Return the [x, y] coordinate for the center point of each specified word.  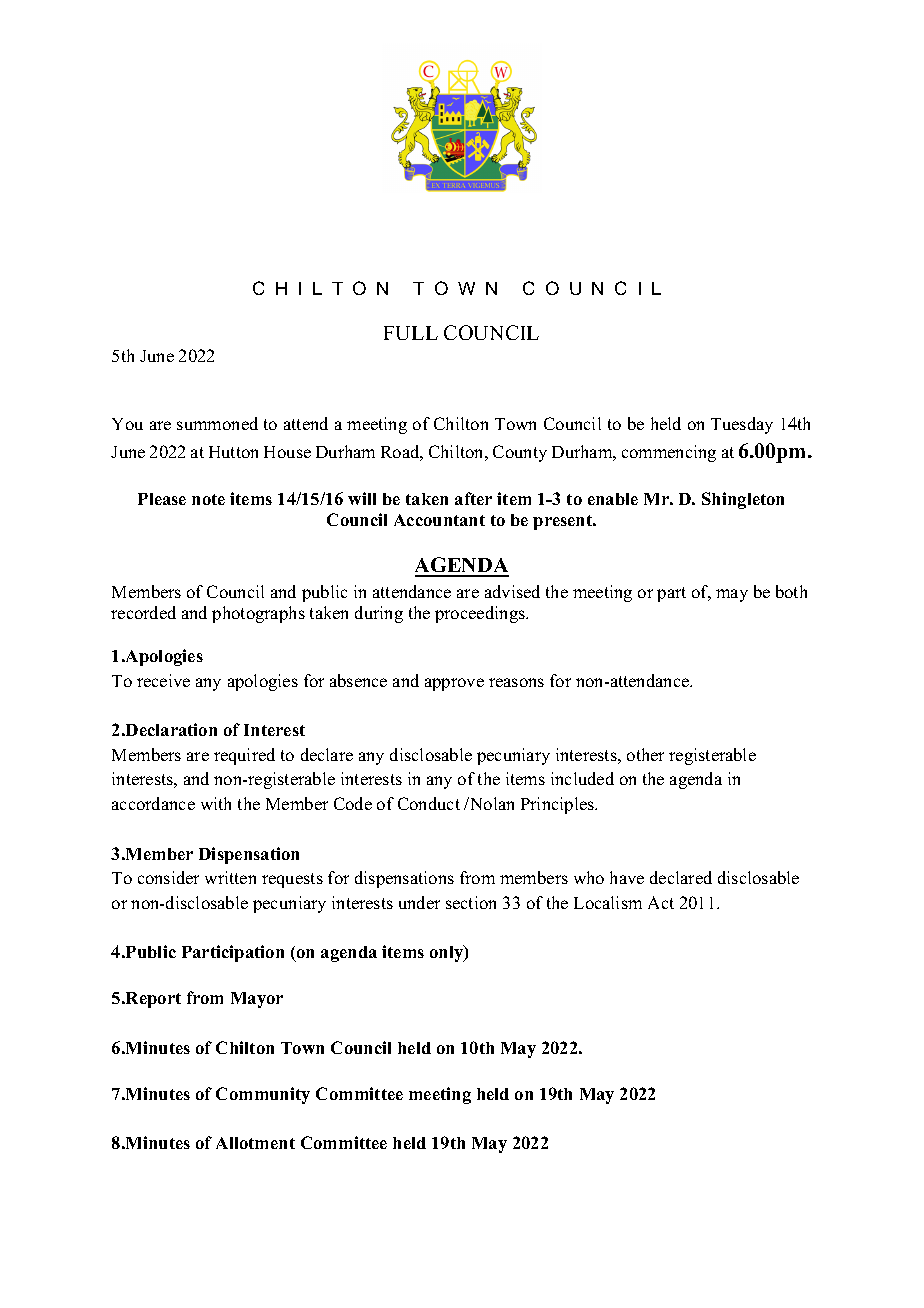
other [645, 754]
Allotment [255, 1143]
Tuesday [742, 425]
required [244, 756]
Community [263, 1095]
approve [454, 684]
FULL [411, 333]
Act [661, 902]
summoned [217, 423]
